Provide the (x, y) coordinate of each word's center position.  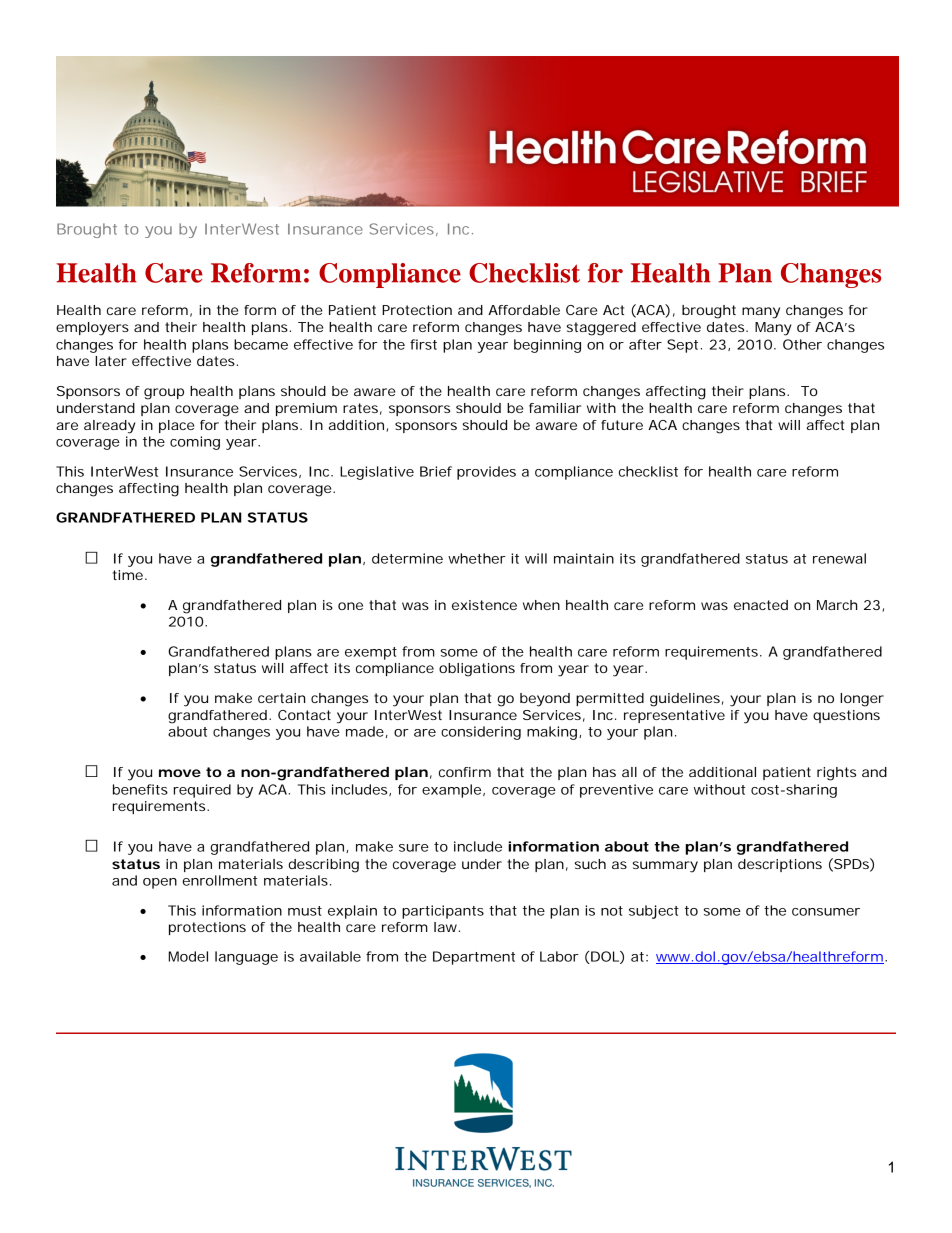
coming (195, 443)
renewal (839, 558)
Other (802, 344)
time (129, 575)
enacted (761, 605)
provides (486, 473)
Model (188, 956)
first (423, 344)
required (202, 791)
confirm (465, 772)
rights (836, 774)
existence (484, 605)
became (261, 344)
